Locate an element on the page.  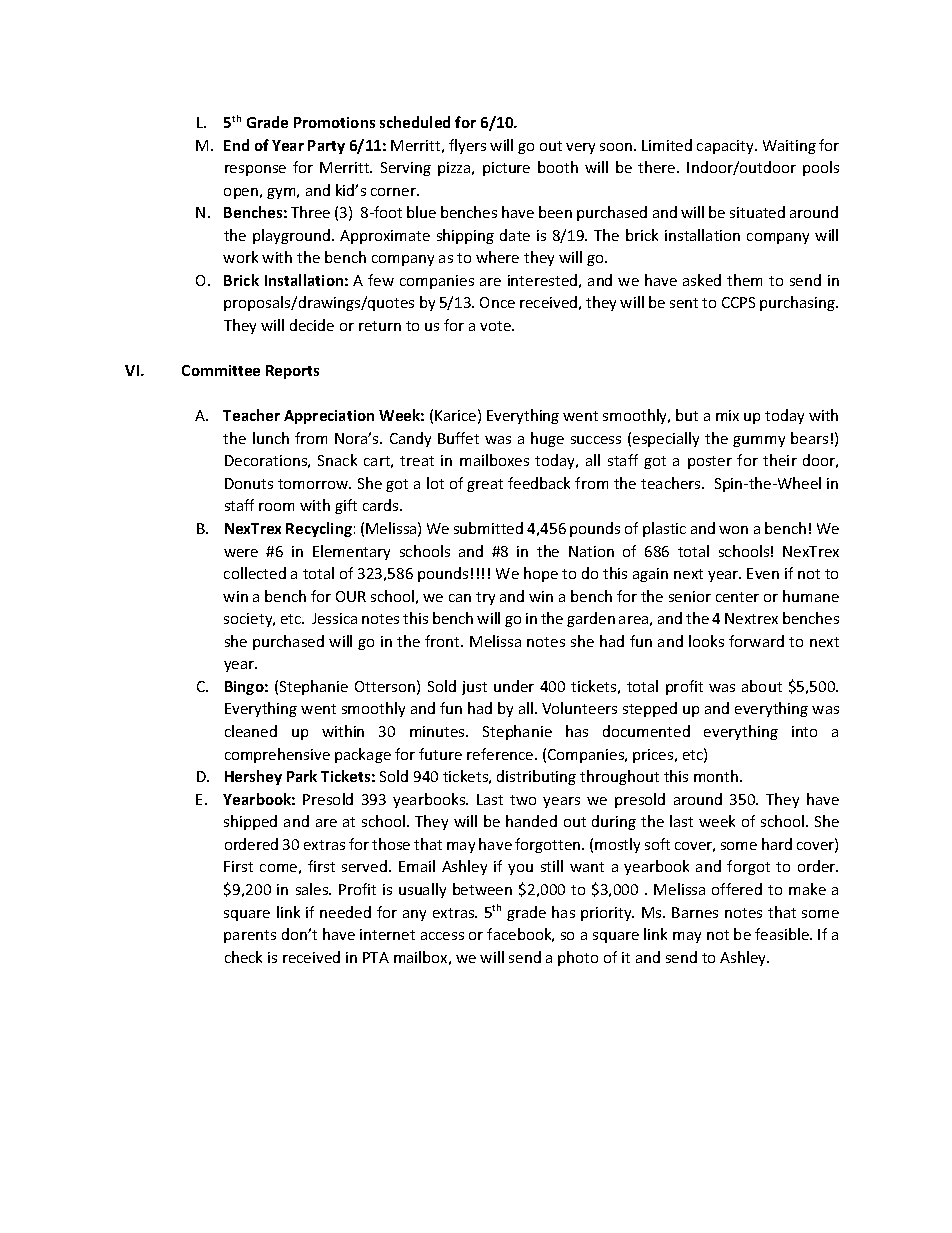
Party is located at coordinates (326, 147).
